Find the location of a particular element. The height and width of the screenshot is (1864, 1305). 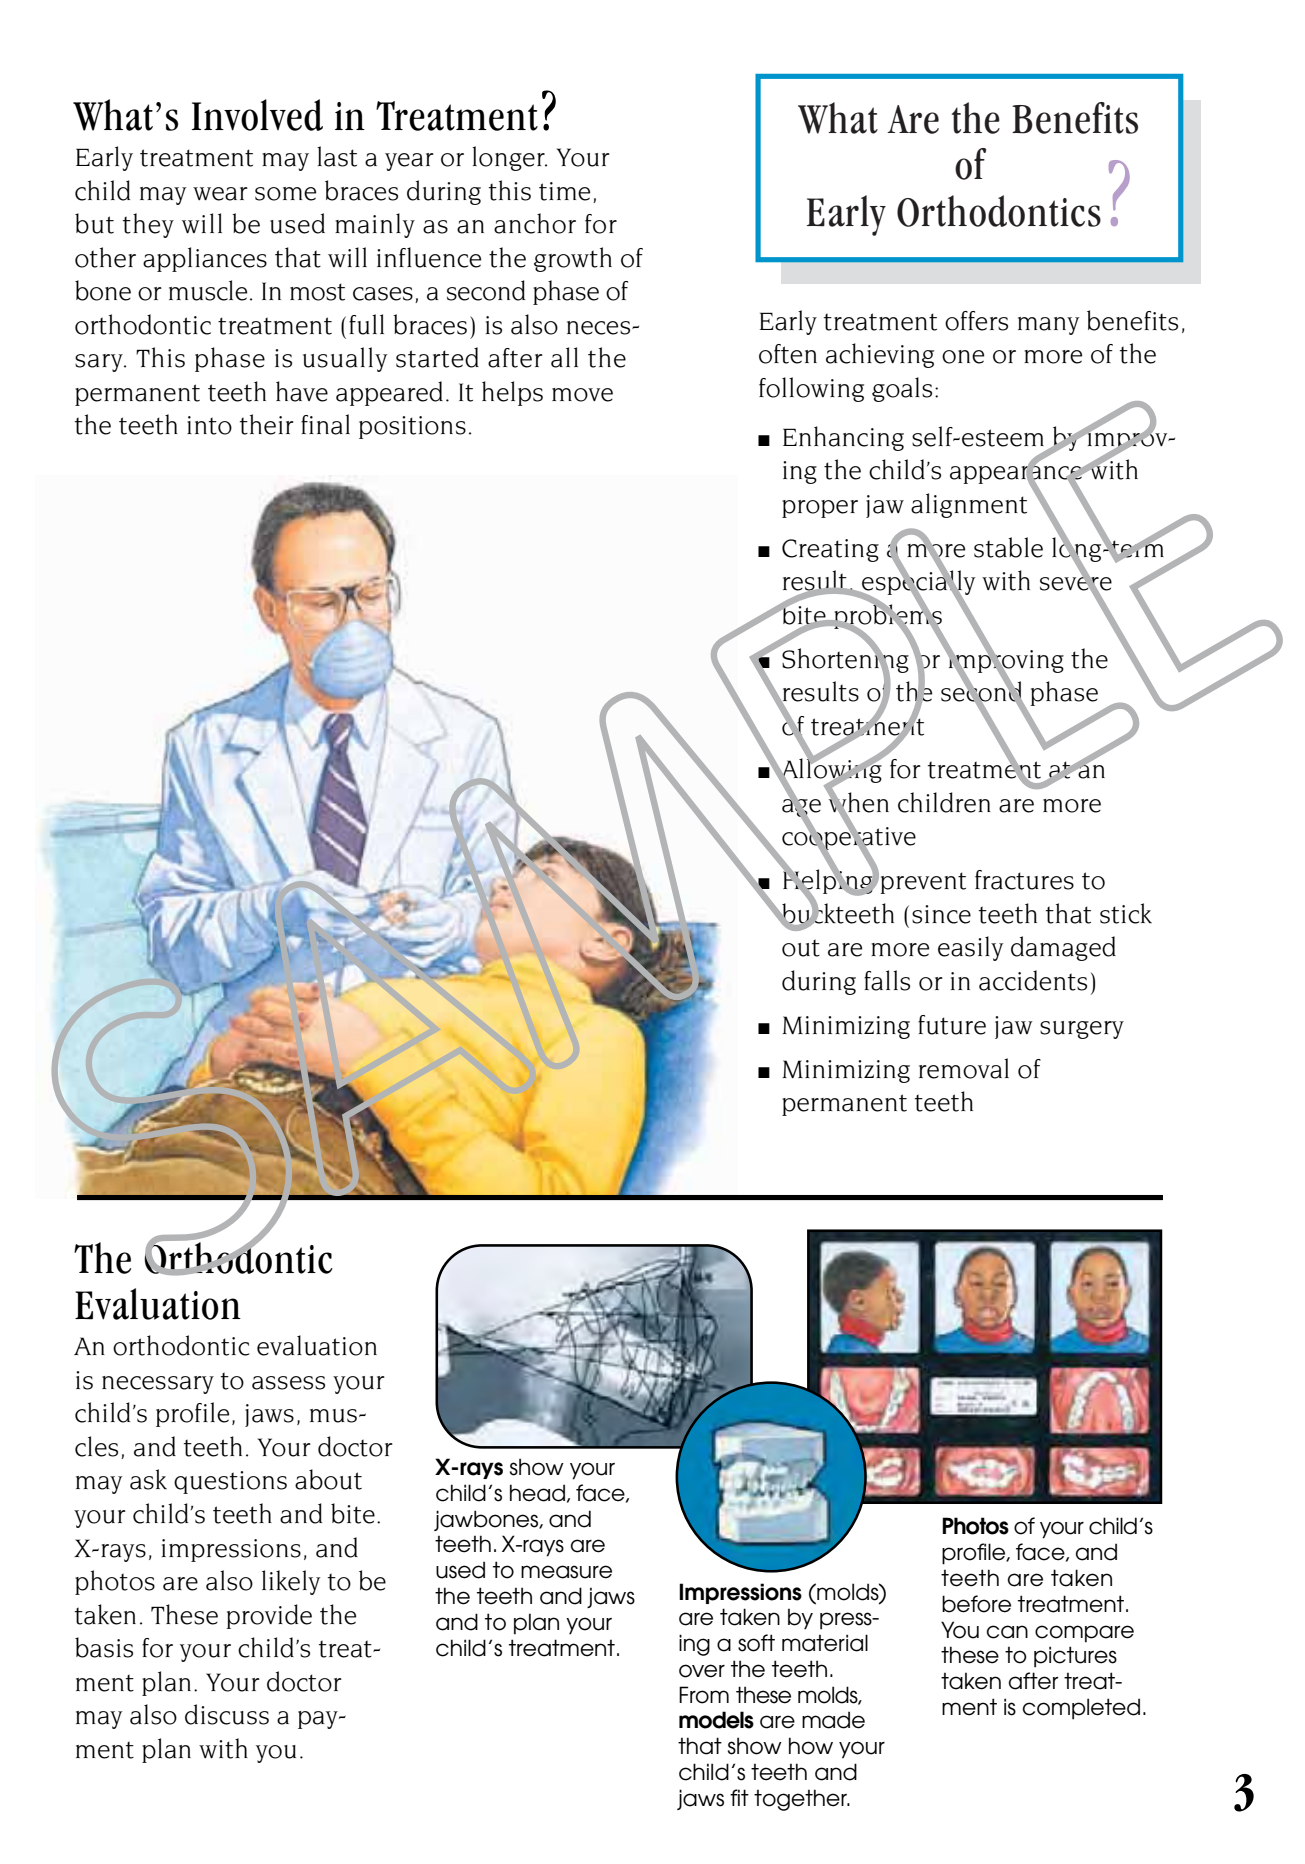

wear is located at coordinates (220, 194).
